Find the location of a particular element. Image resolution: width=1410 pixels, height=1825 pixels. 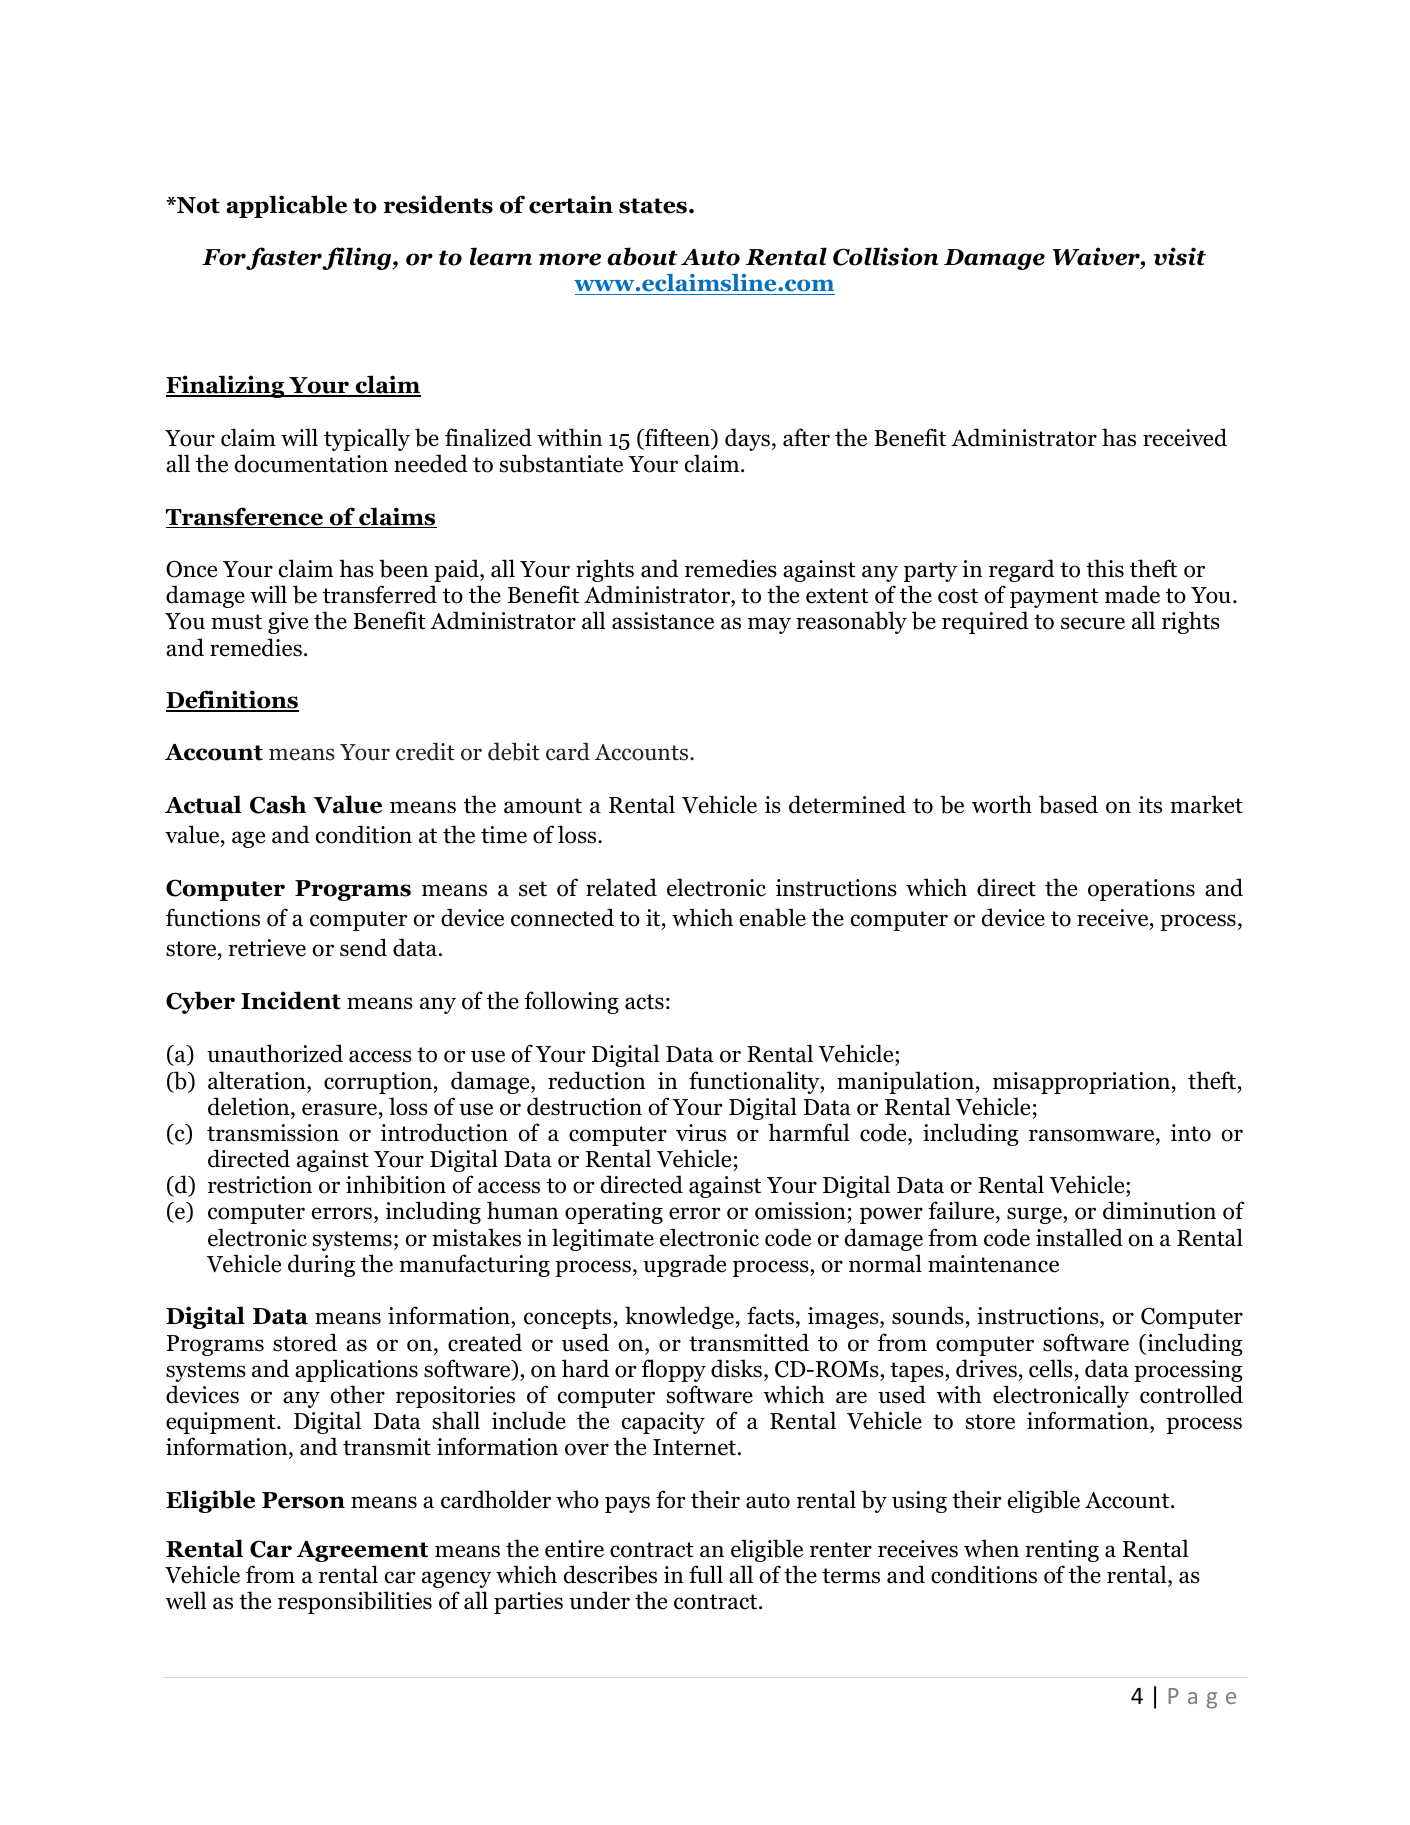

Definitions is located at coordinates (232, 700).
